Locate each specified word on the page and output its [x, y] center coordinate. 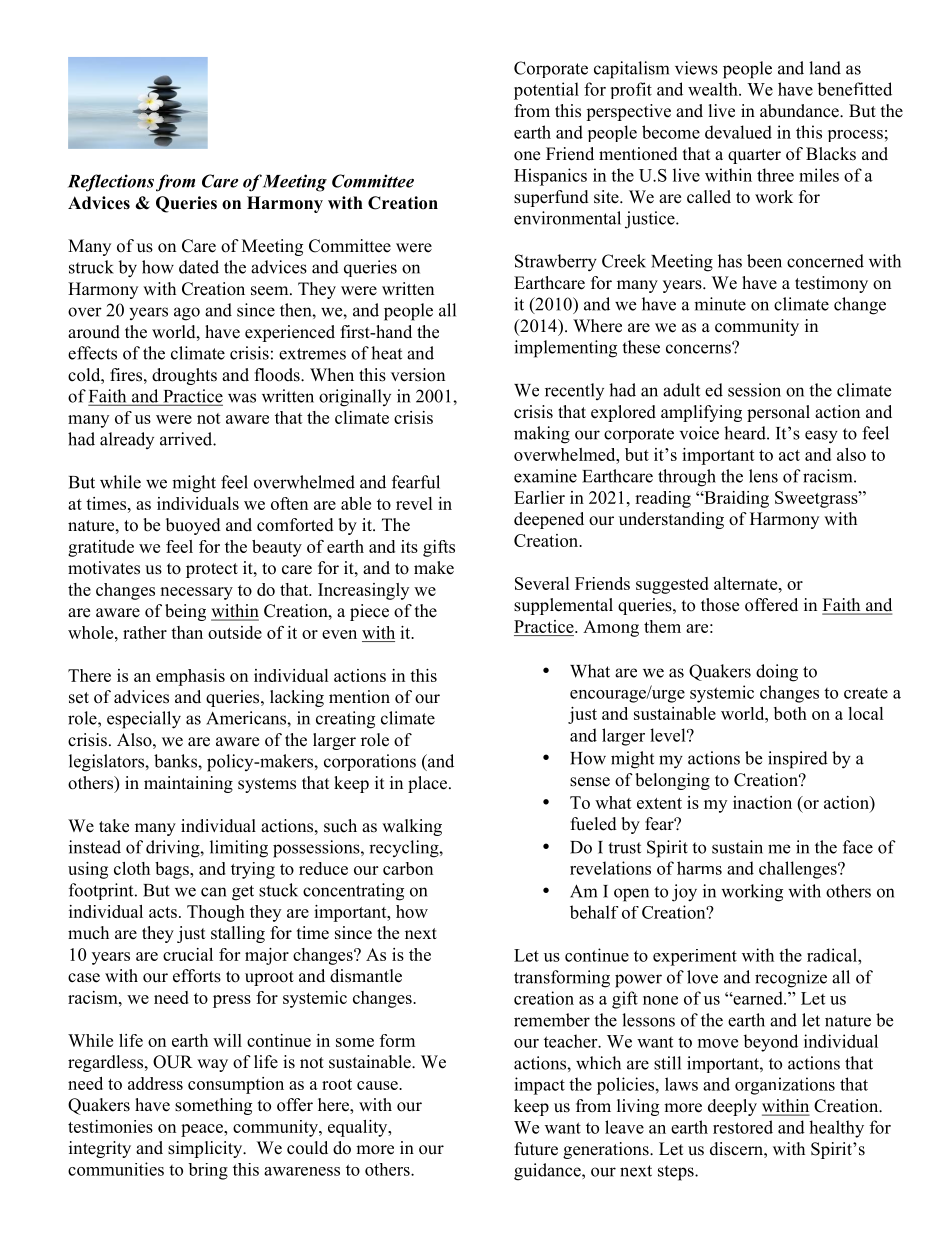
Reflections [111, 183]
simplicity [206, 1149]
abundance [800, 111]
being [185, 612]
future [536, 1149]
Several [542, 583]
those [720, 605]
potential [546, 91]
